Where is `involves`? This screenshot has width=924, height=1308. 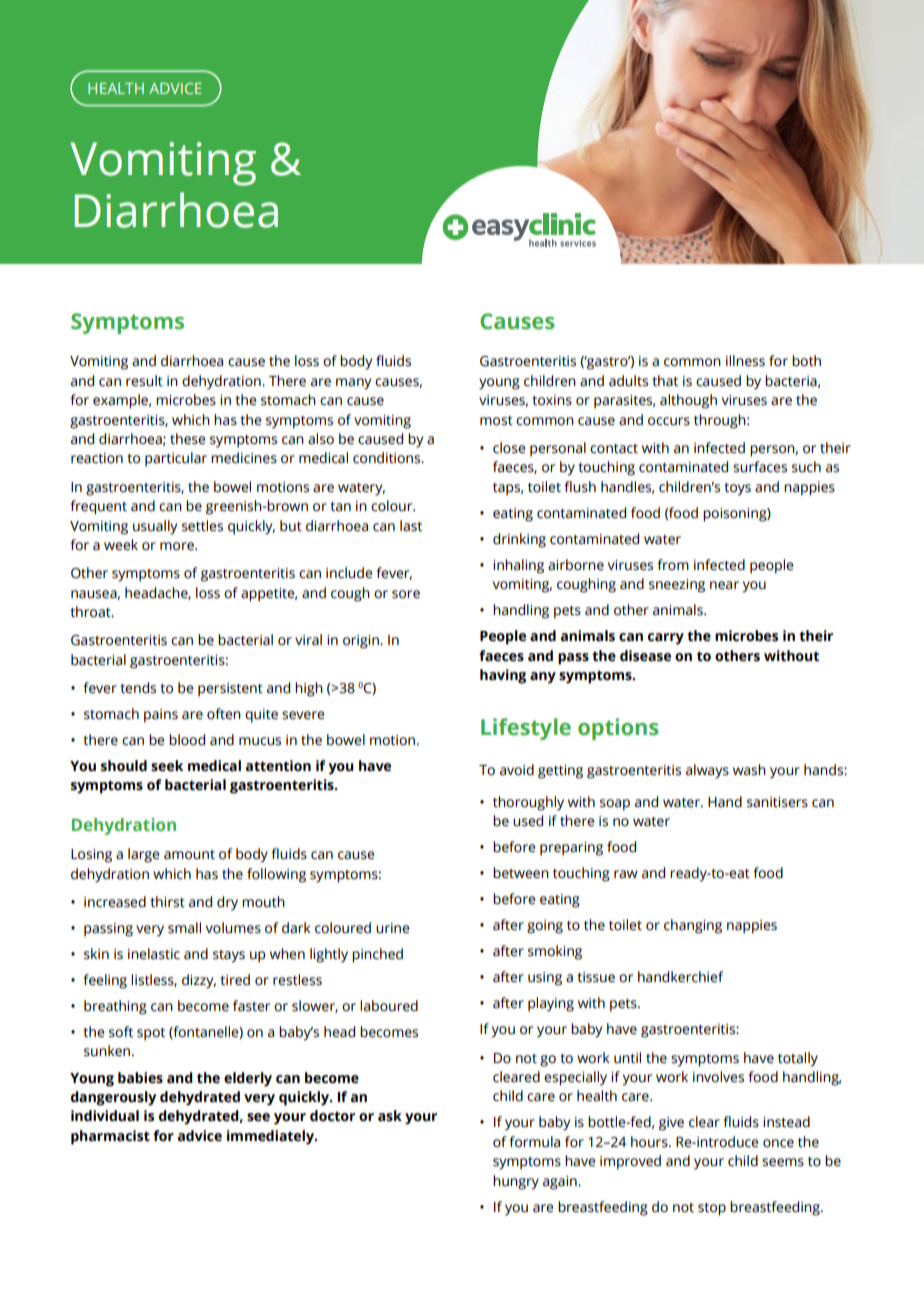
involves is located at coordinates (718, 1077).
